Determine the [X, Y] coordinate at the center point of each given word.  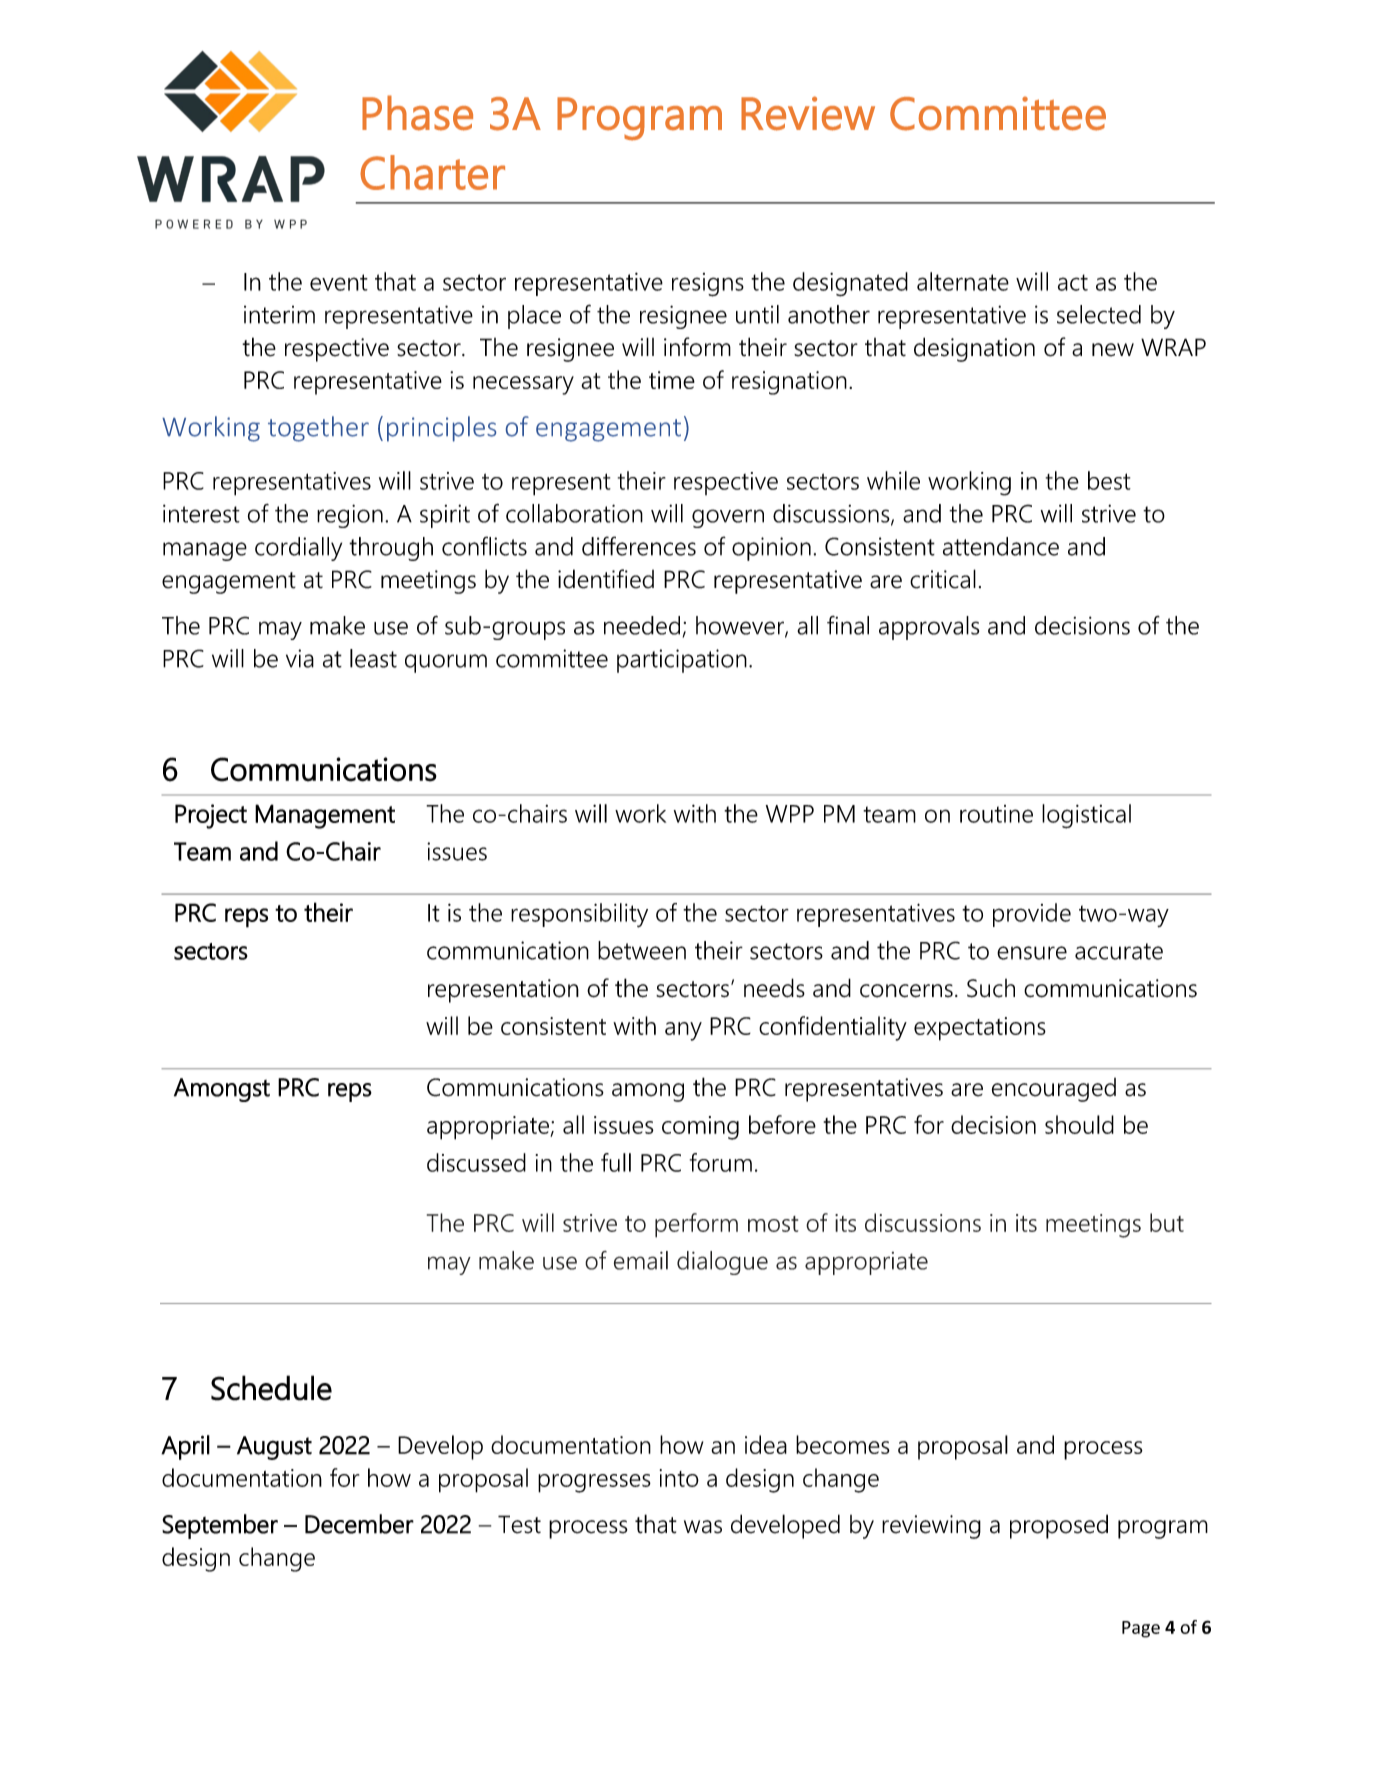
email [641, 1260]
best [1109, 480]
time [672, 380]
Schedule [271, 1388]
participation [682, 661]
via [300, 658]
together [318, 429]
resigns [708, 285]
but [1167, 1222]
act [1073, 282]
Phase [417, 113]
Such [991, 988]
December [359, 1524]
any [683, 1031]
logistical [1086, 816]
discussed [476, 1162]
